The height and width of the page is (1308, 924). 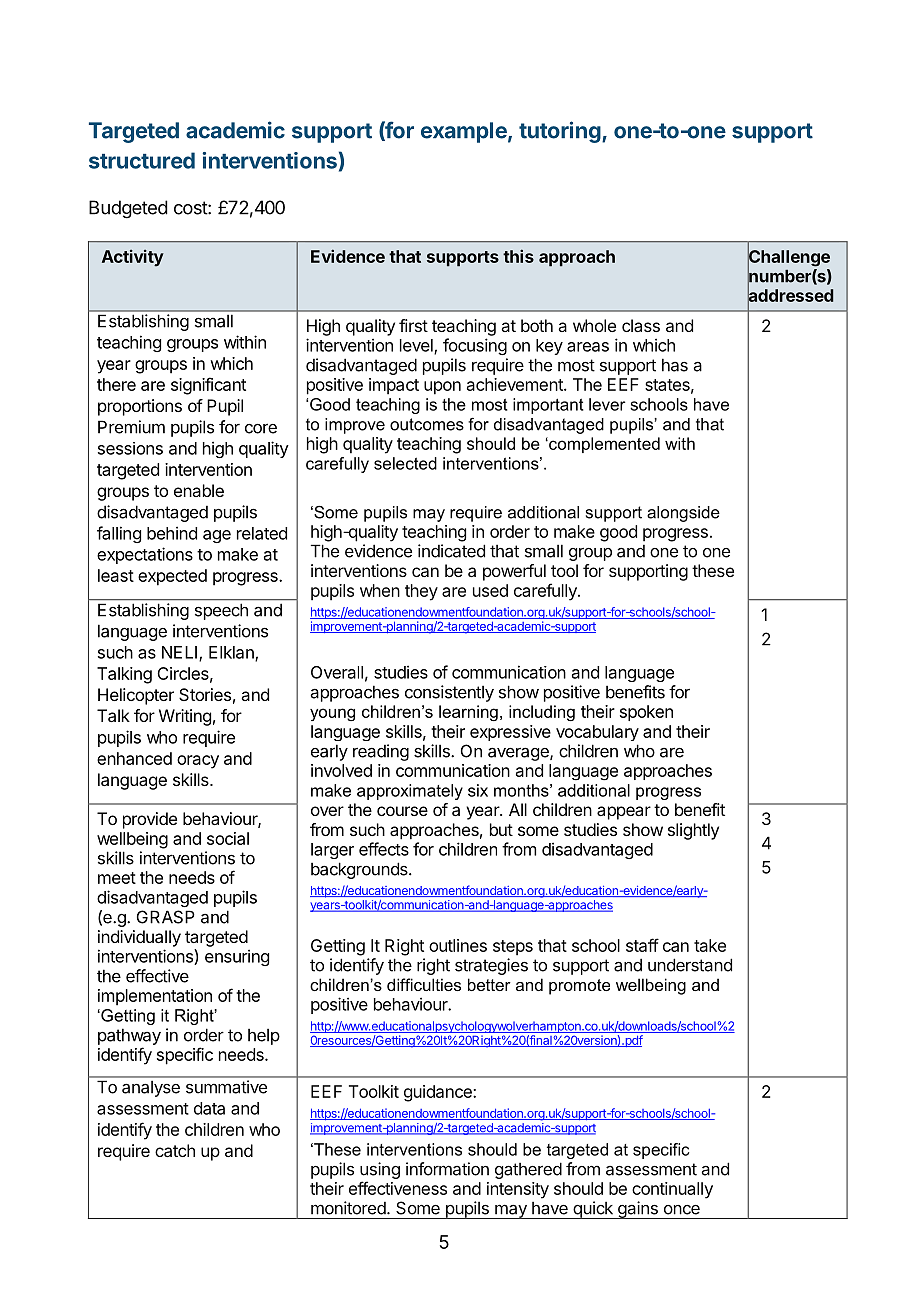 What do you see at coordinates (449, 693) in the page?
I see `consistently` at bounding box center [449, 693].
